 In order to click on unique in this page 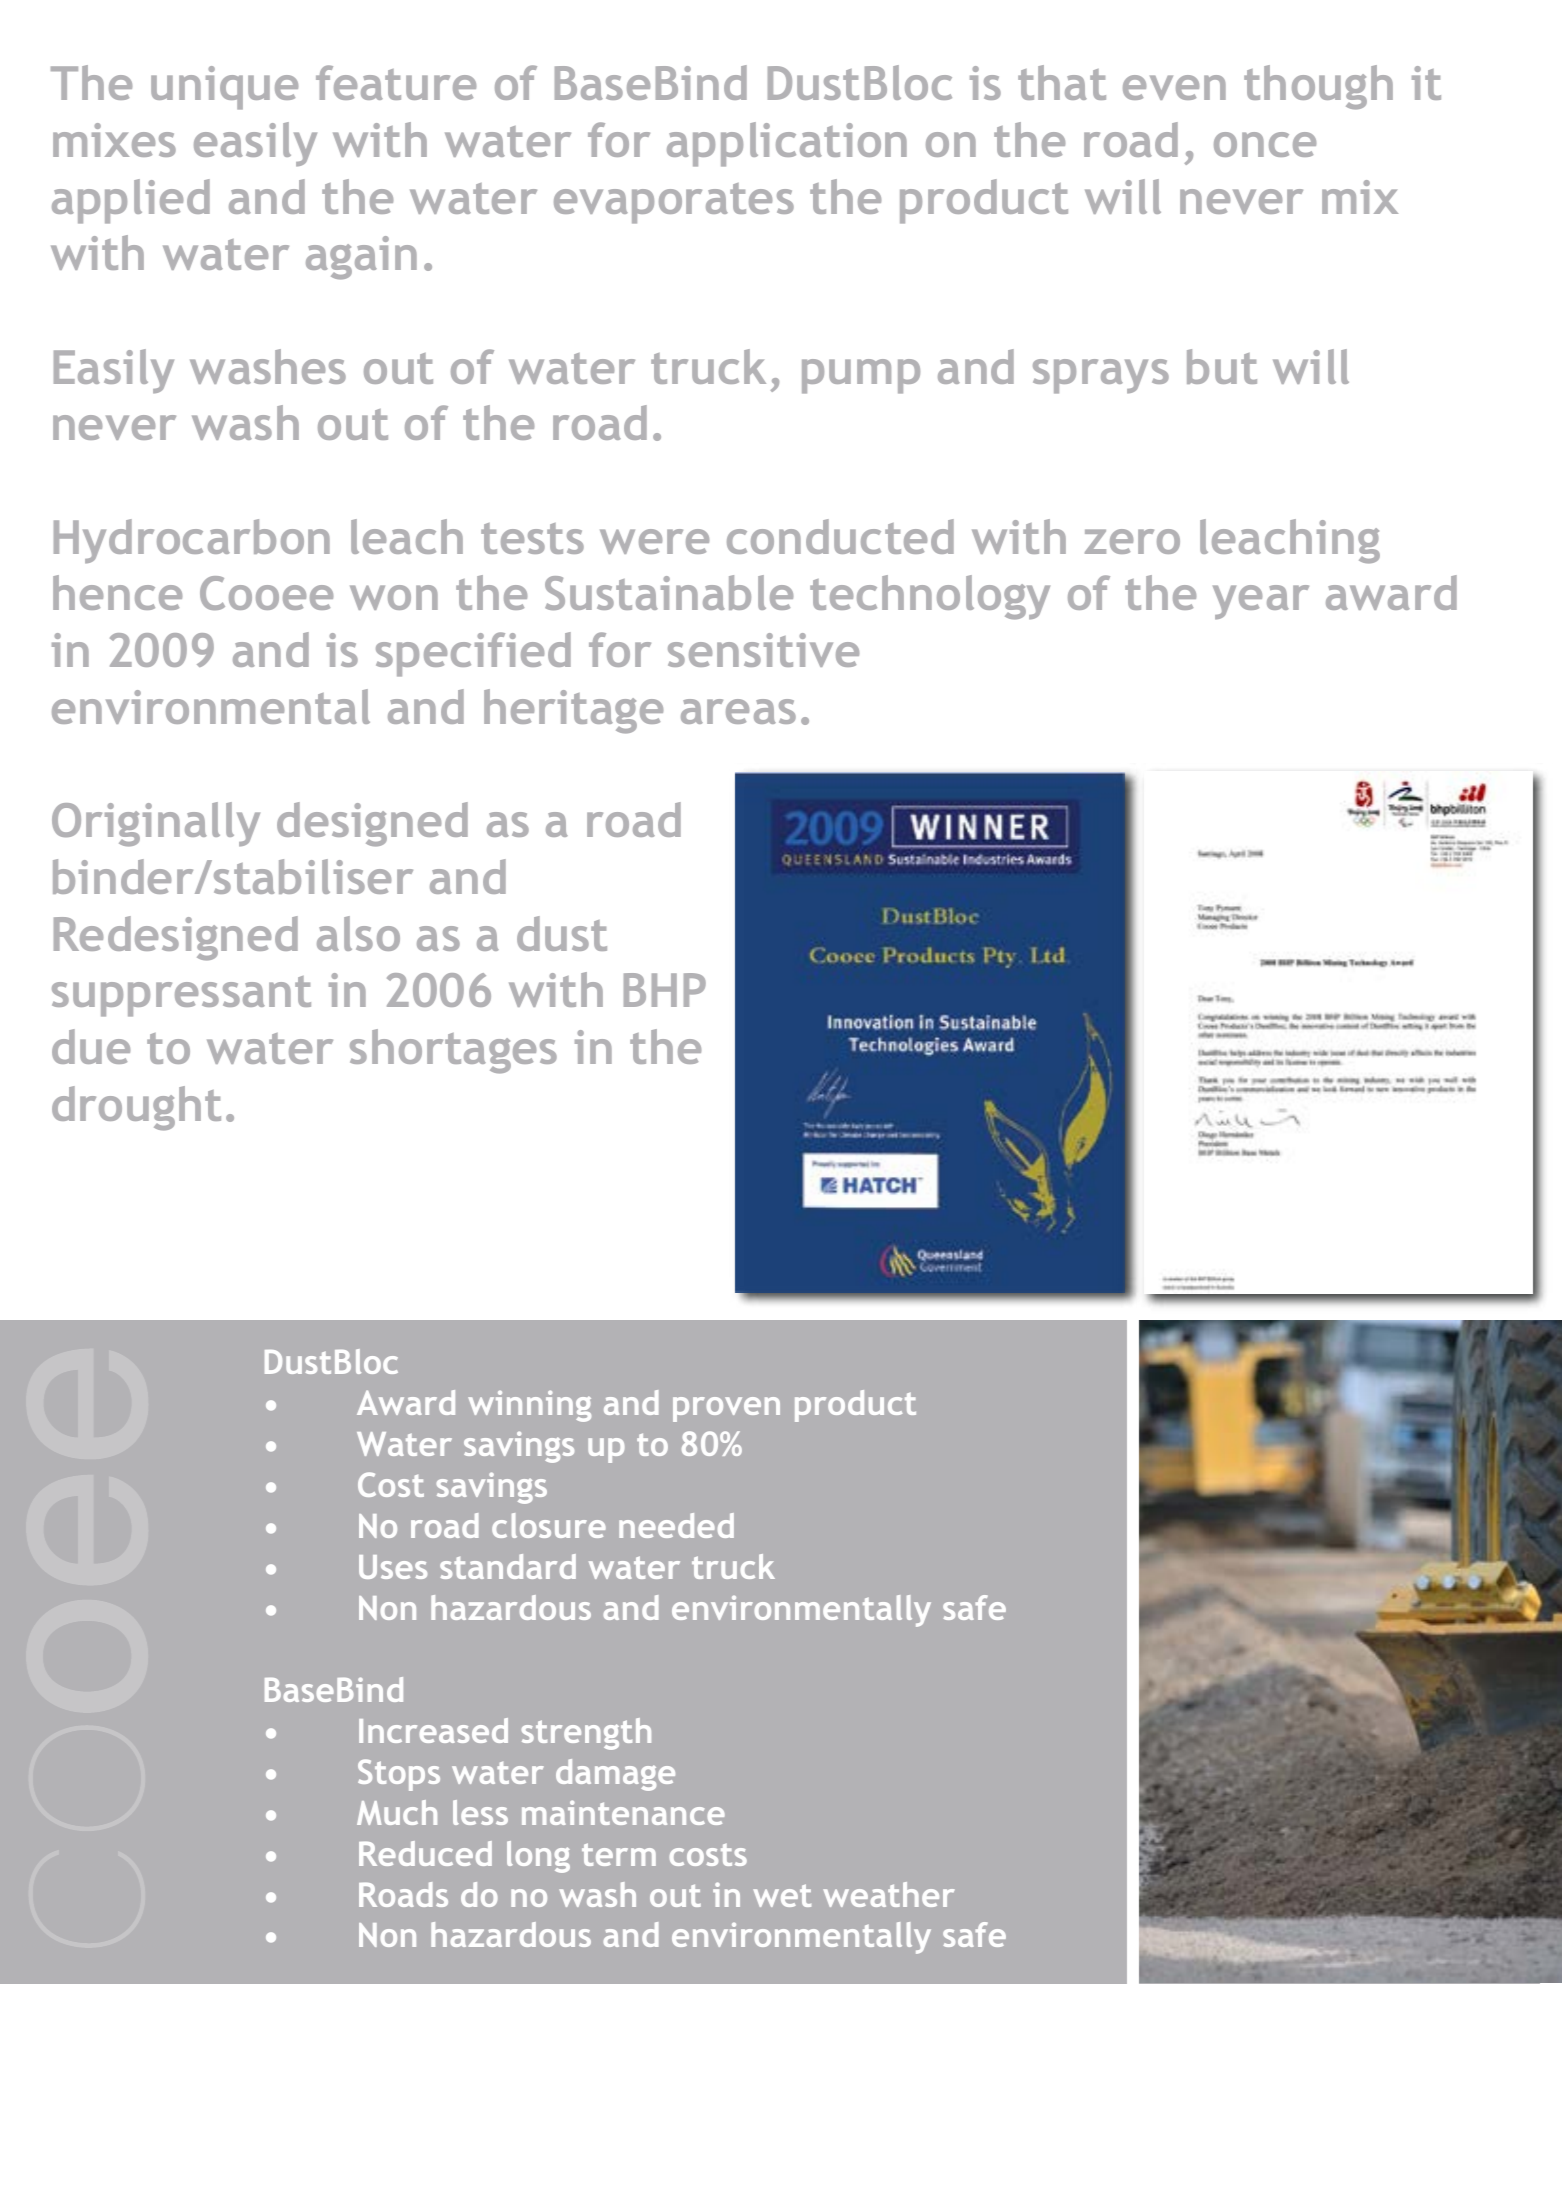, I will do `click(224, 88)`.
